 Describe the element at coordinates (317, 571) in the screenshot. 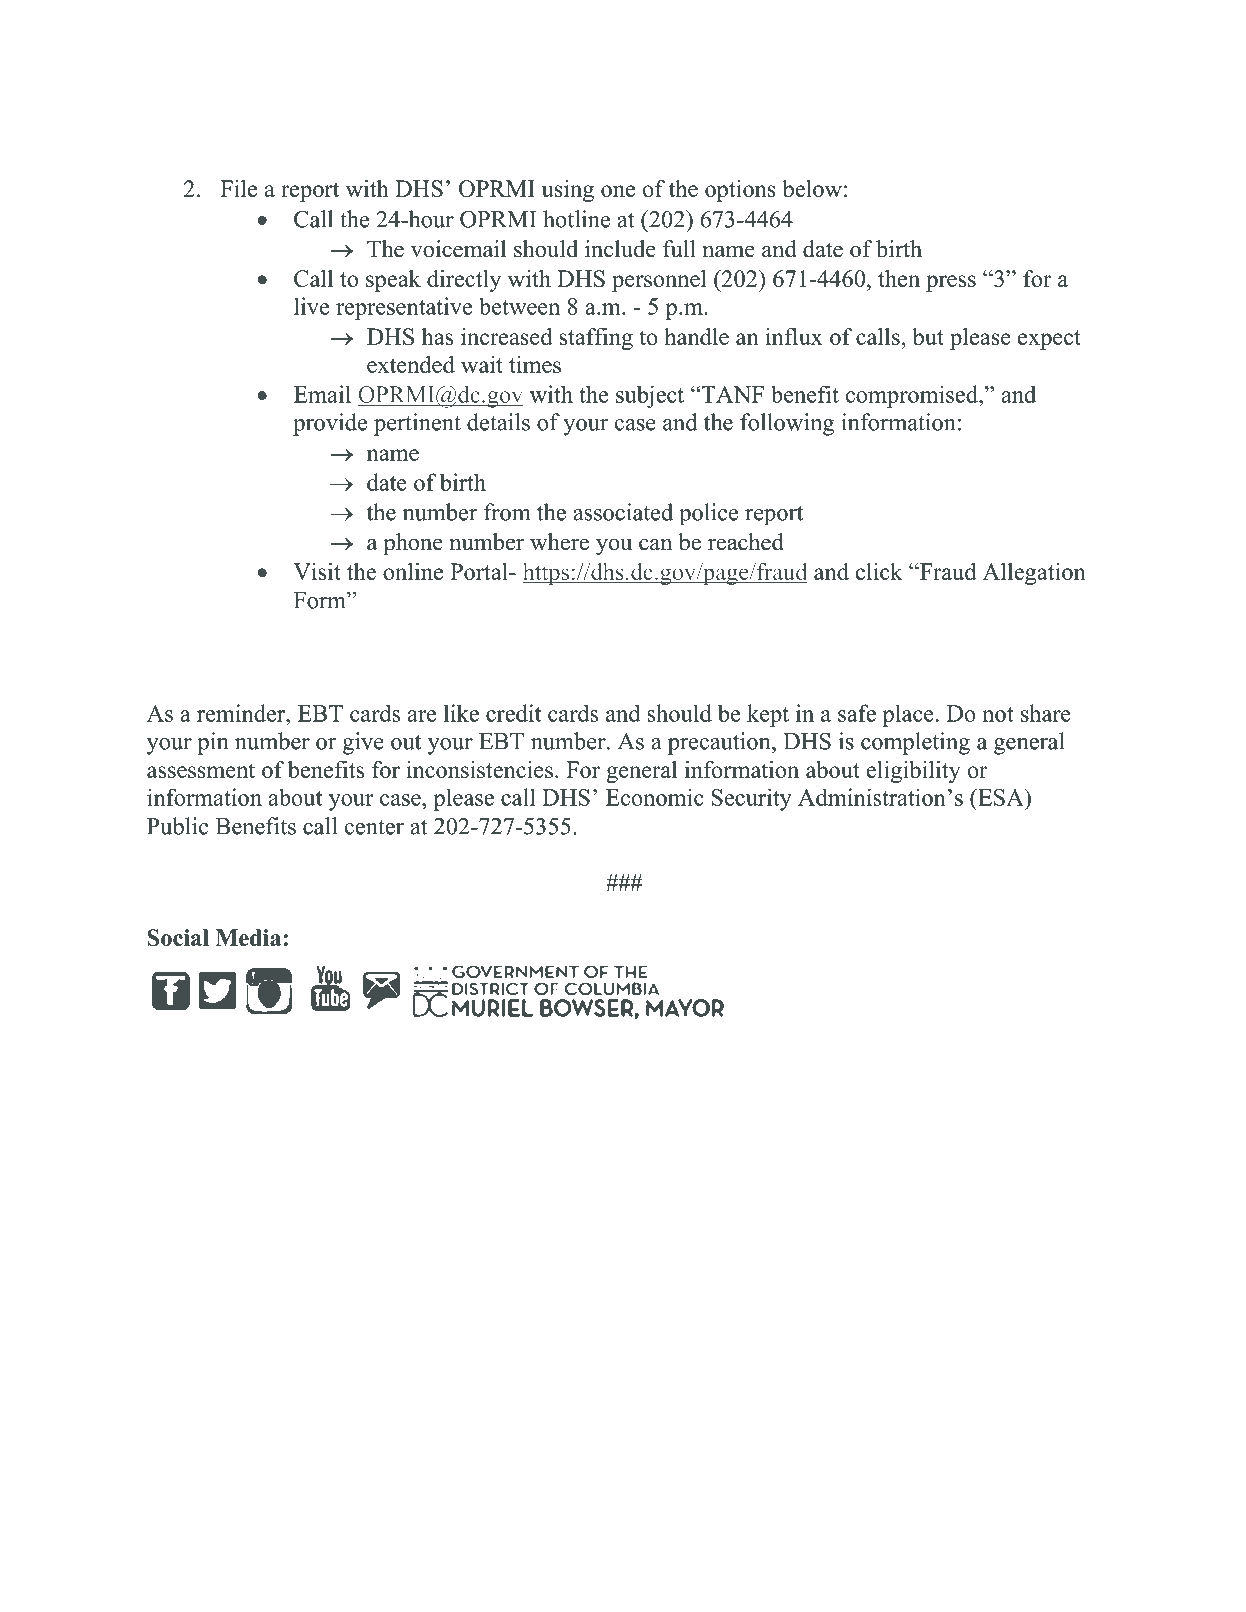

I see `Visit` at that location.
